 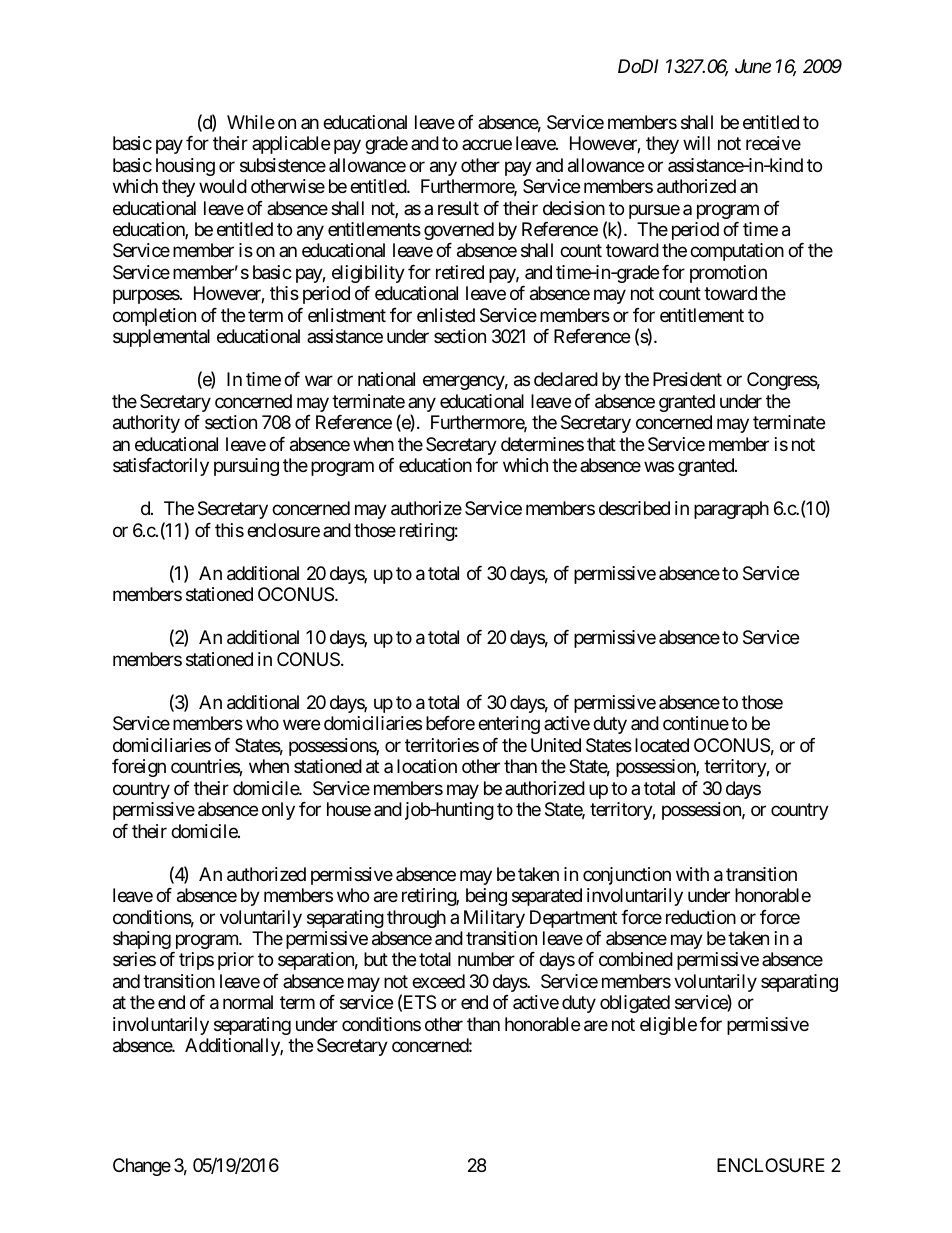 What do you see at coordinates (278, 811) in the image?
I see `only` at bounding box center [278, 811].
